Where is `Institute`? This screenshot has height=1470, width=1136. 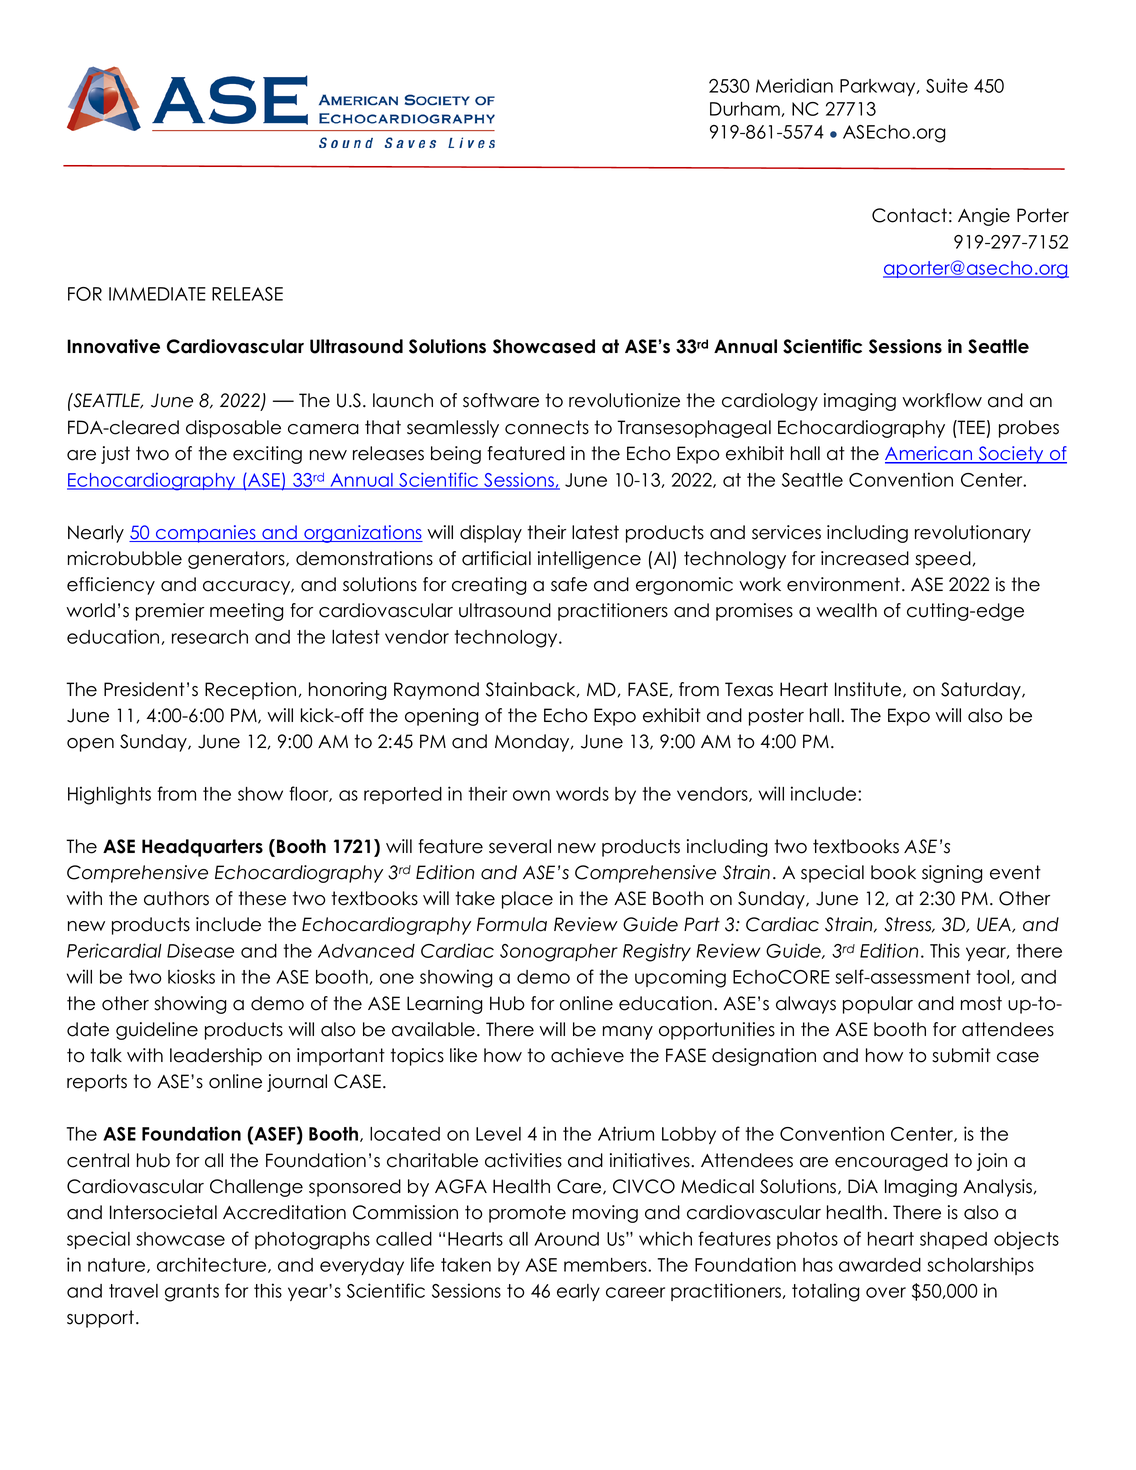
Institute is located at coordinates (869, 690).
